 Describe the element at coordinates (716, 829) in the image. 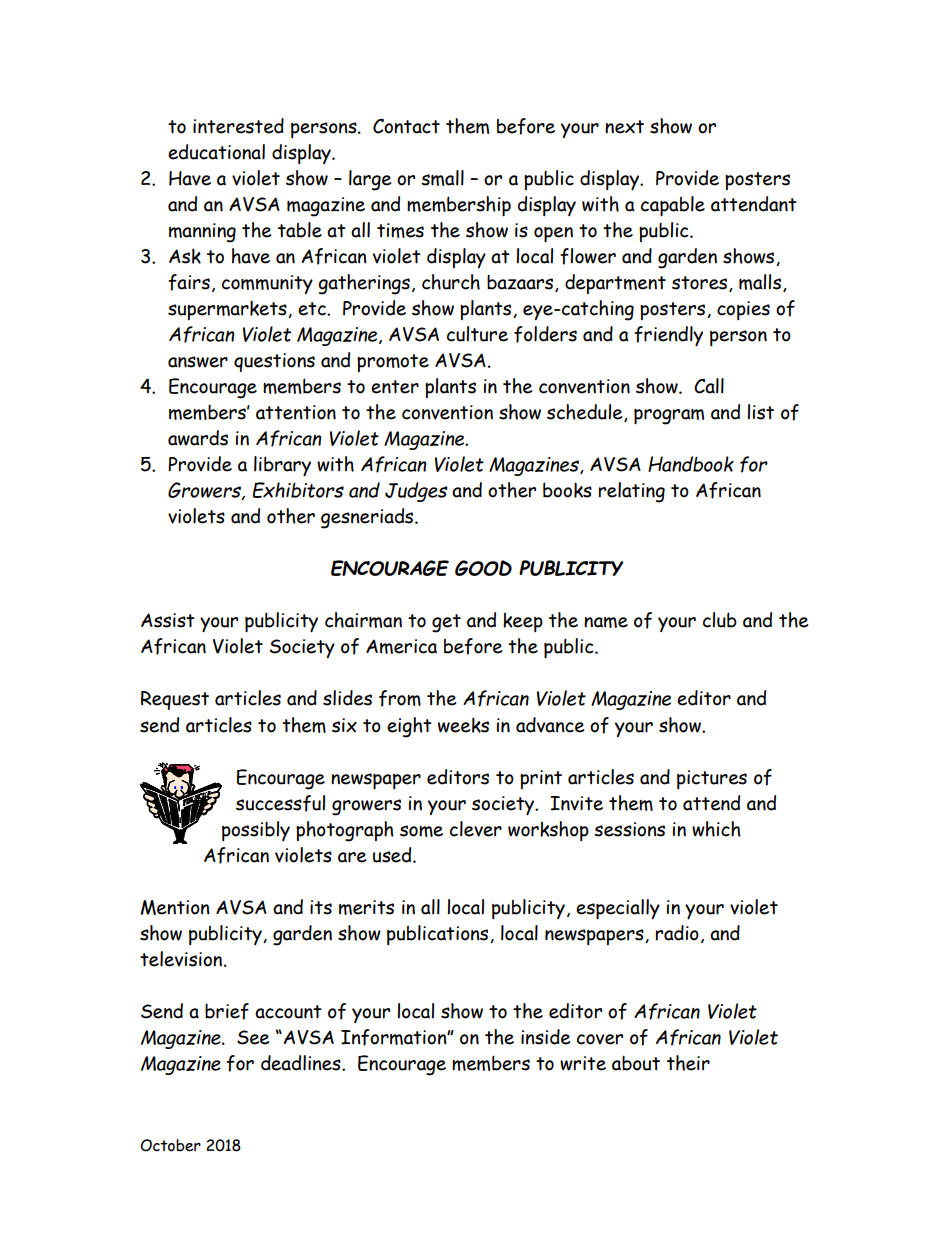

I see `which` at that location.
